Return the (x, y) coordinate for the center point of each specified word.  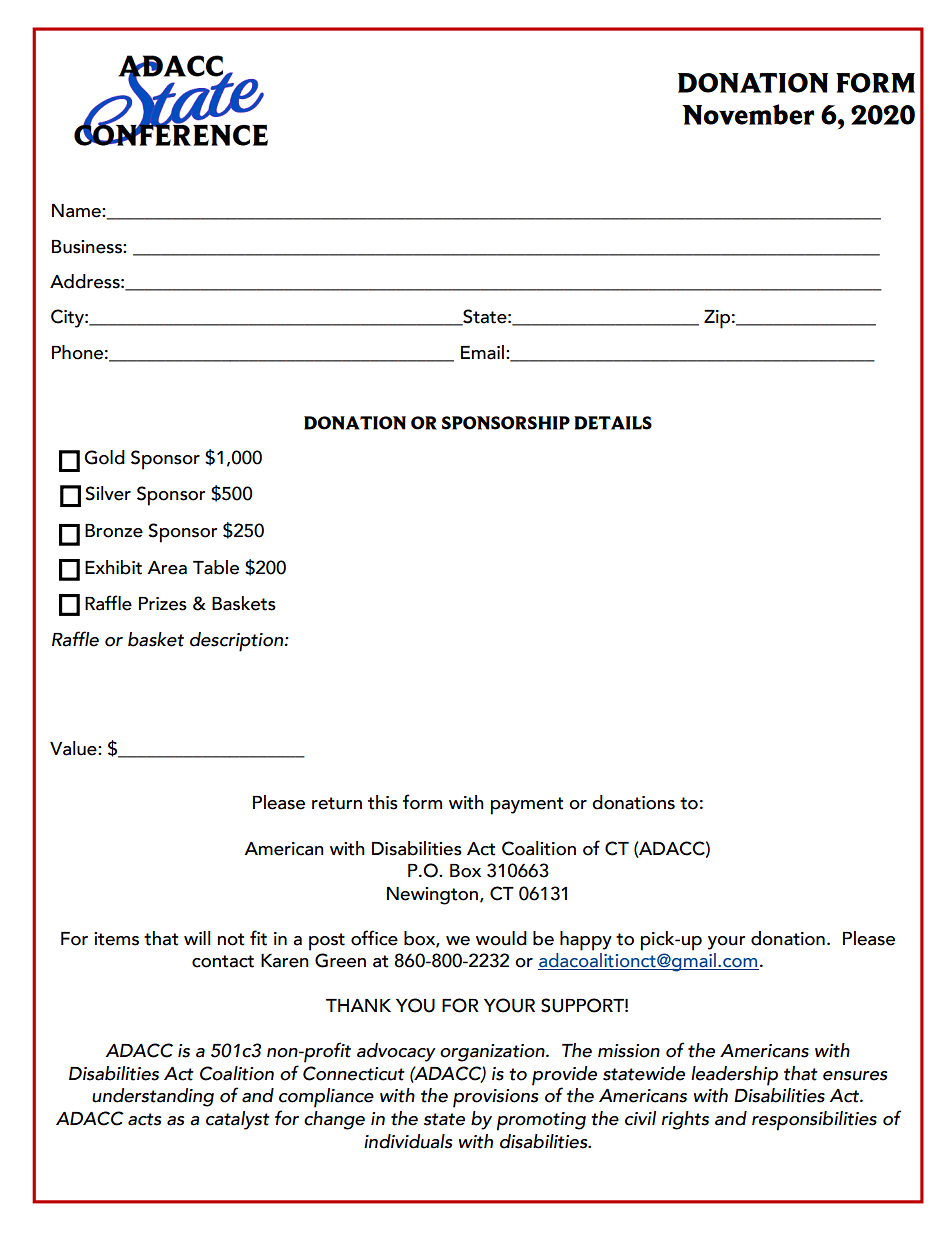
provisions (495, 1098)
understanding (153, 1097)
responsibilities (814, 1121)
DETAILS (613, 423)
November (748, 114)
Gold (104, 457)
